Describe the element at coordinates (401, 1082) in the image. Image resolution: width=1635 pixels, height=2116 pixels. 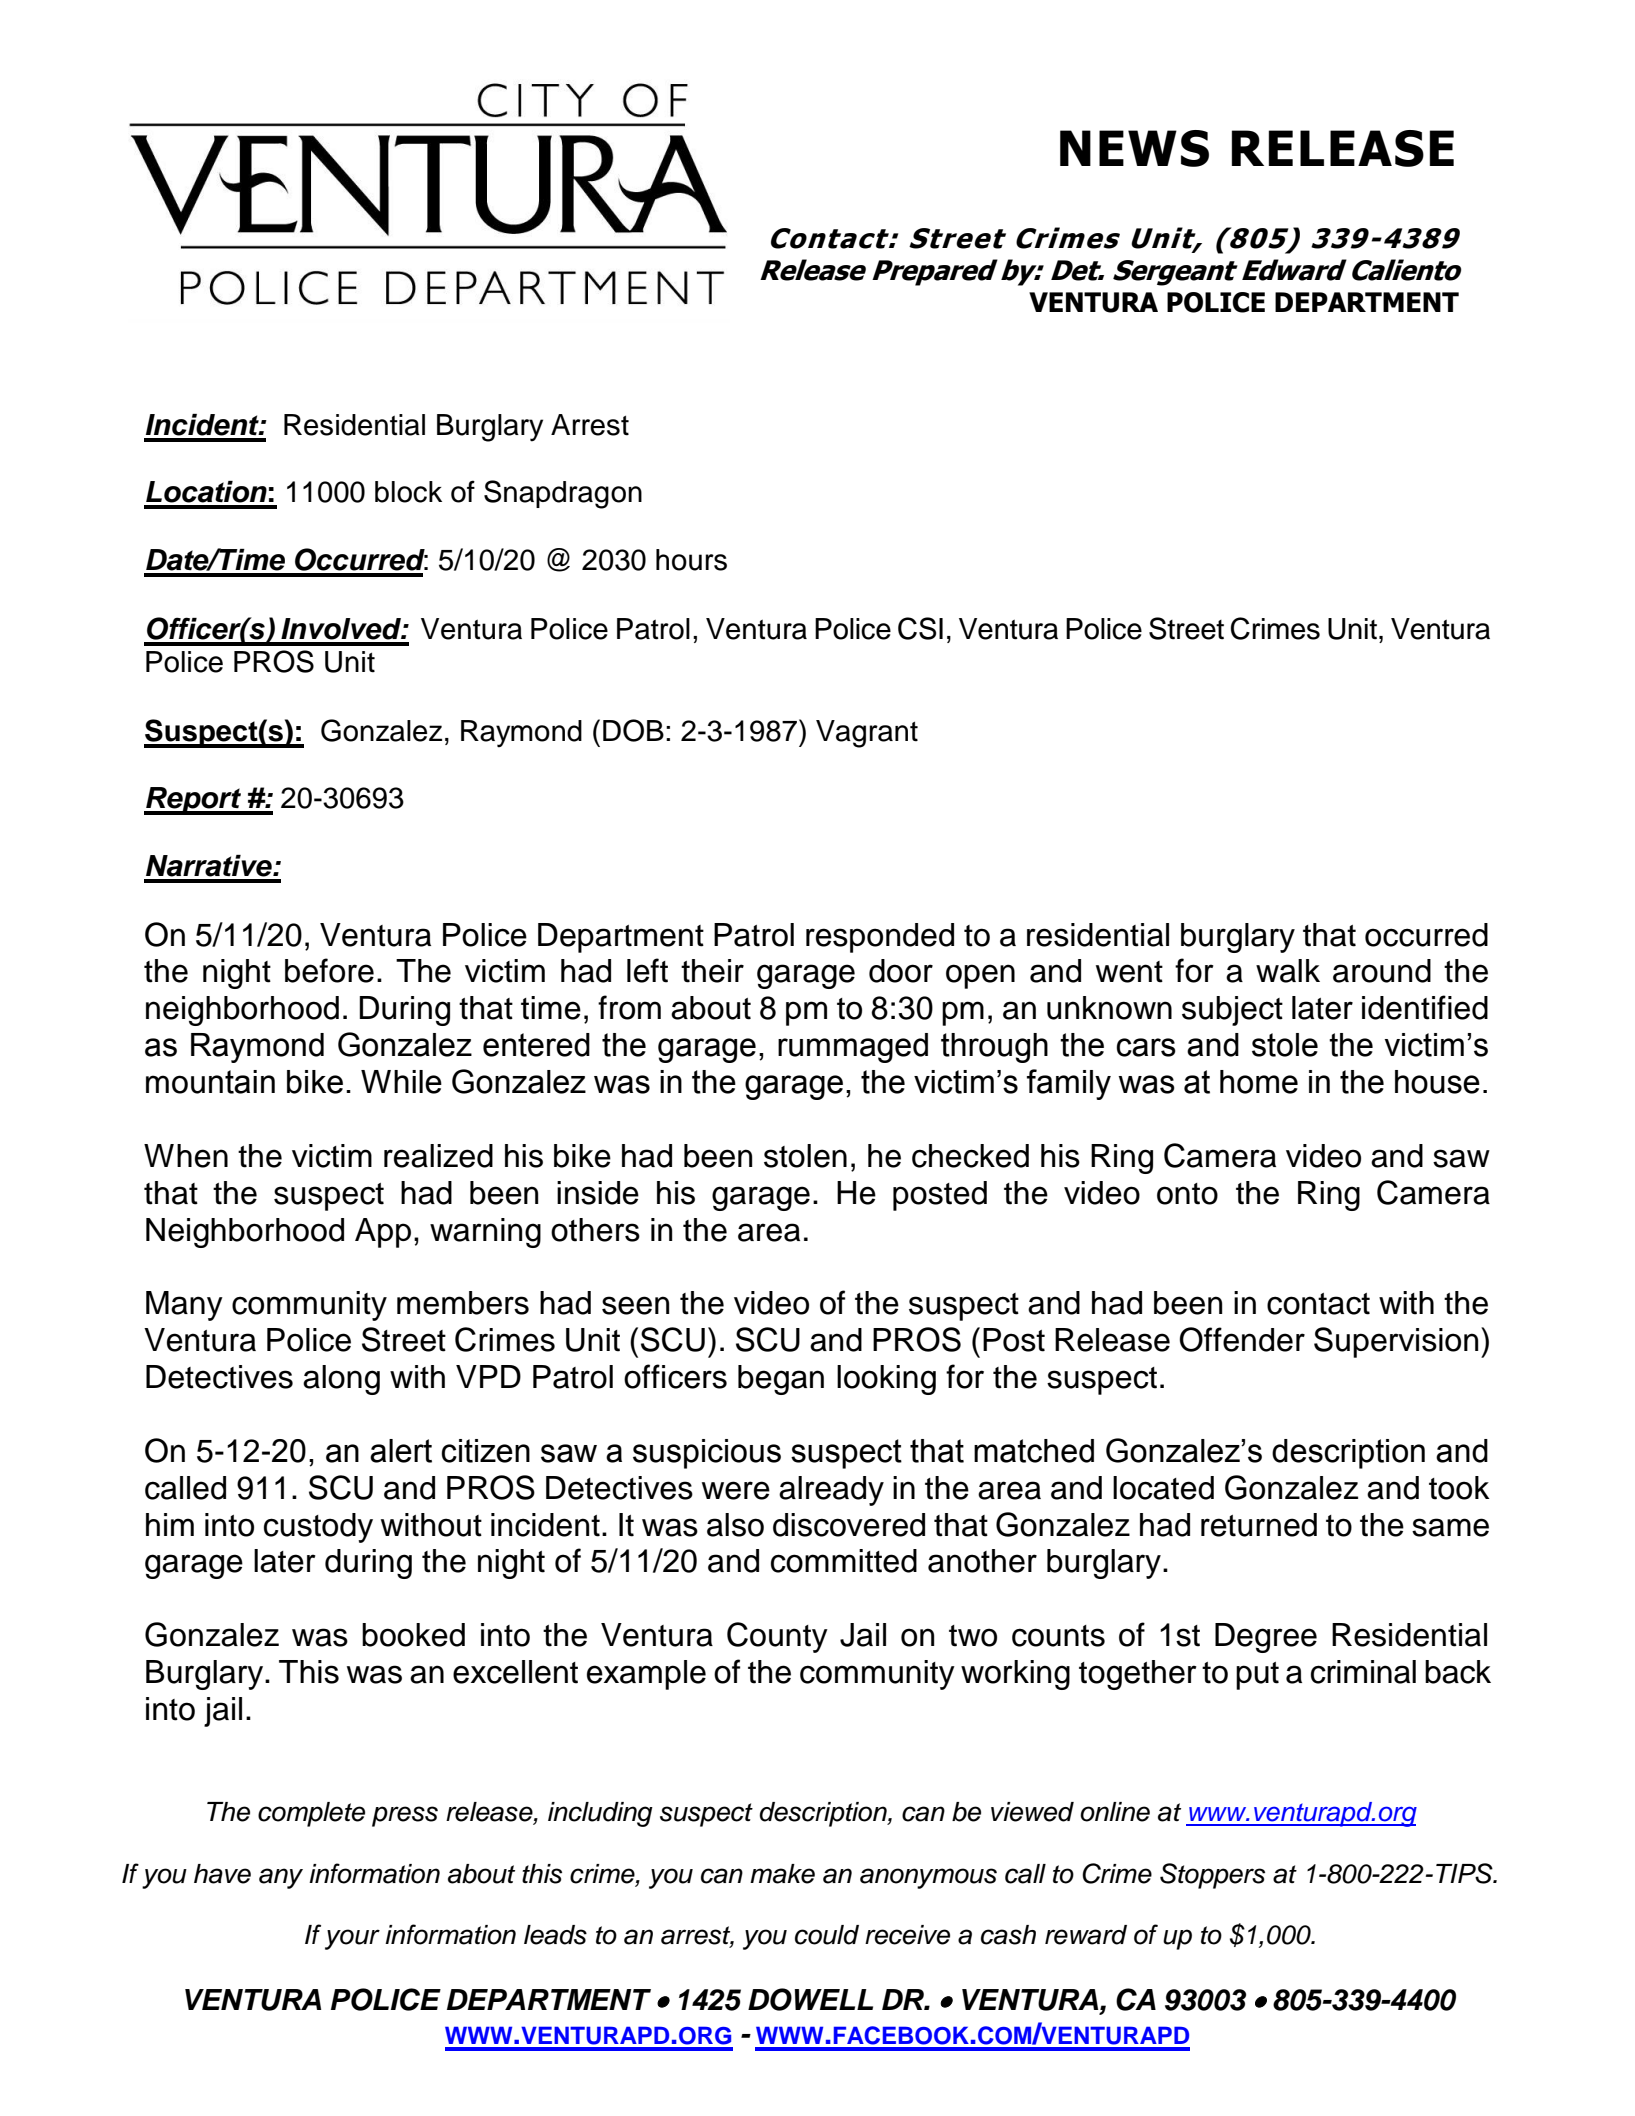
I see `While` at that location.
